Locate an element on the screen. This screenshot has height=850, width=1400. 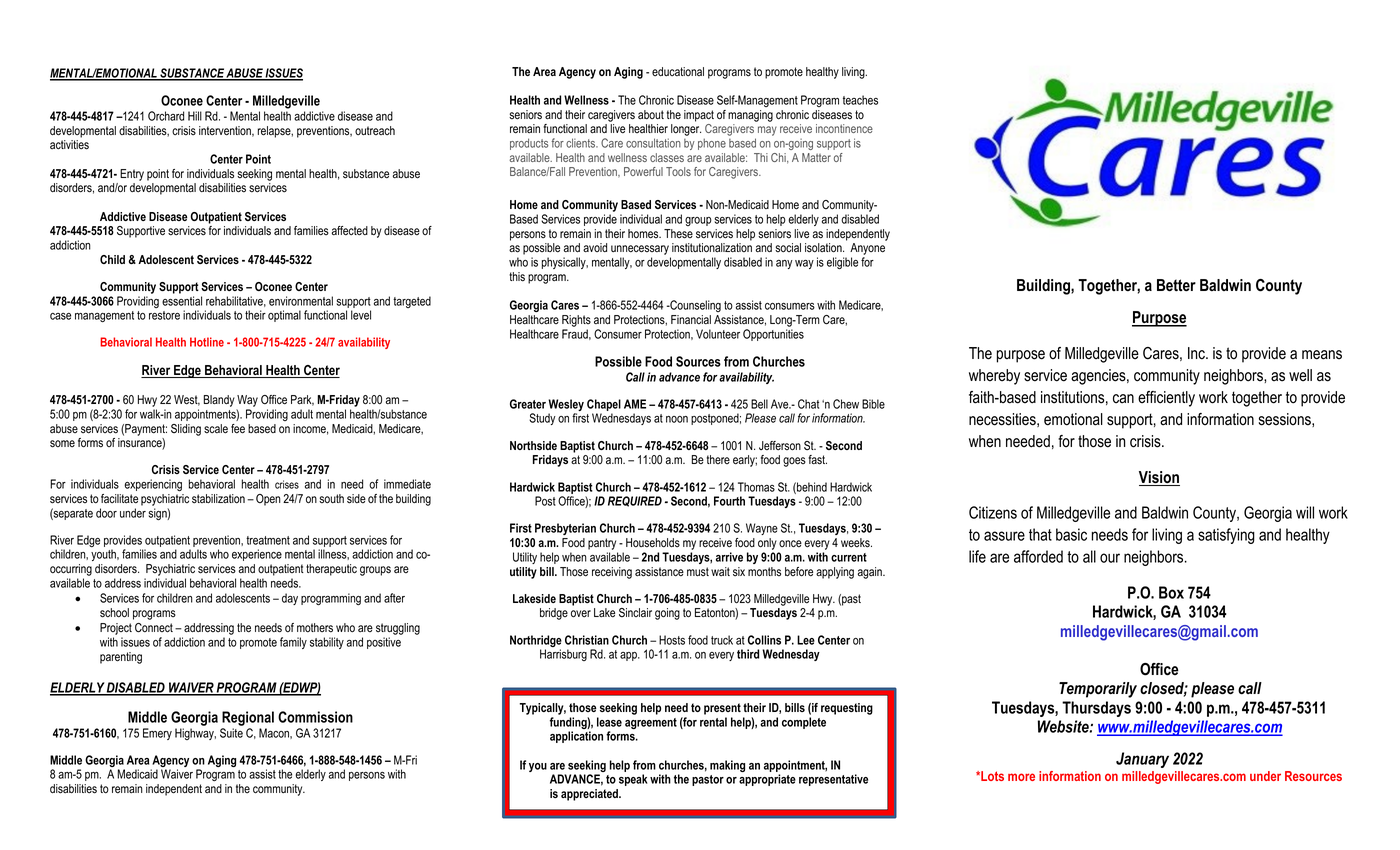
noon is located at coordinates (677, 419).
